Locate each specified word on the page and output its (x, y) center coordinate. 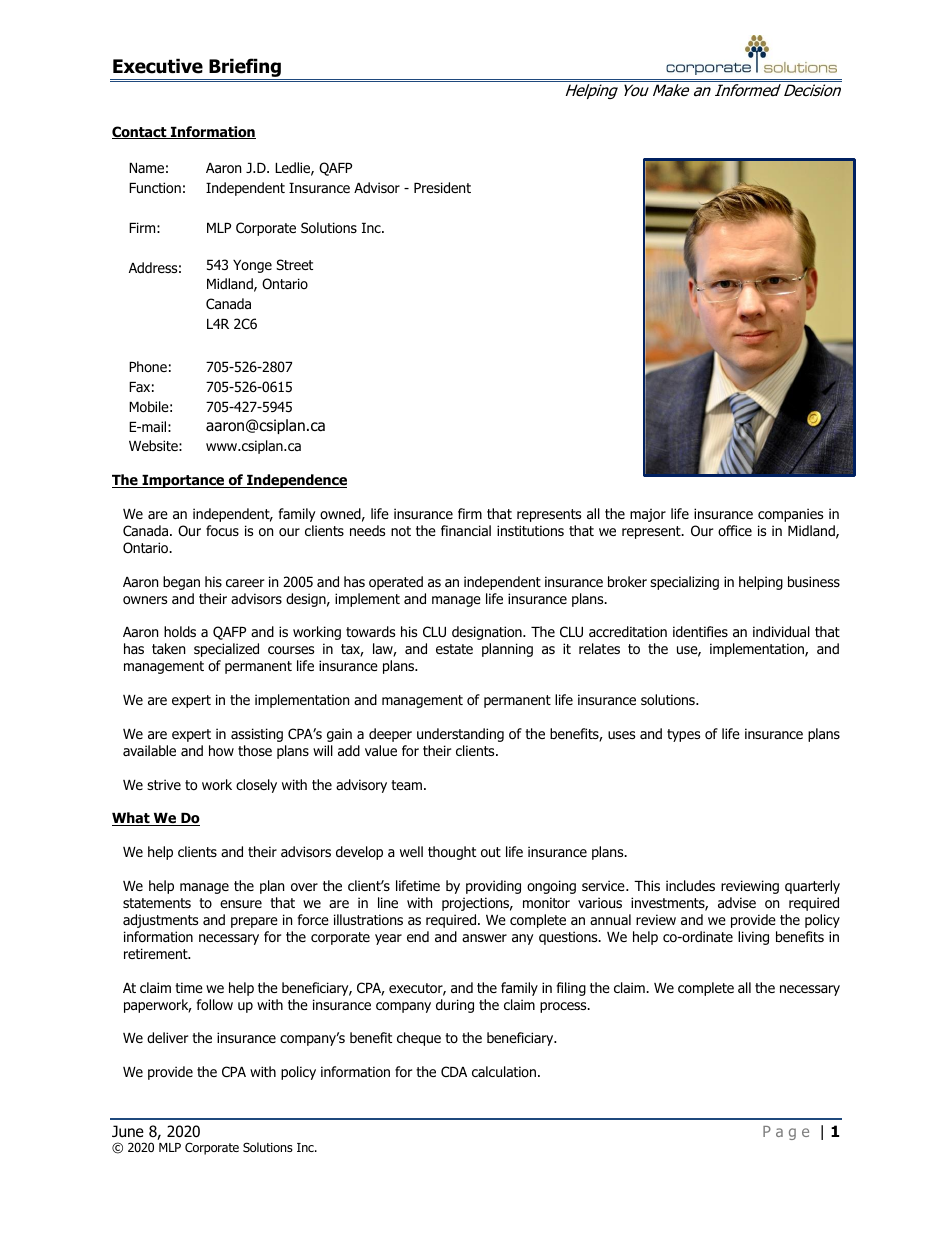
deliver (167, 1038)
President (442, 188)
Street (294, 264)
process (564, 1007)
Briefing (245, 69)
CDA (454, 1071)
